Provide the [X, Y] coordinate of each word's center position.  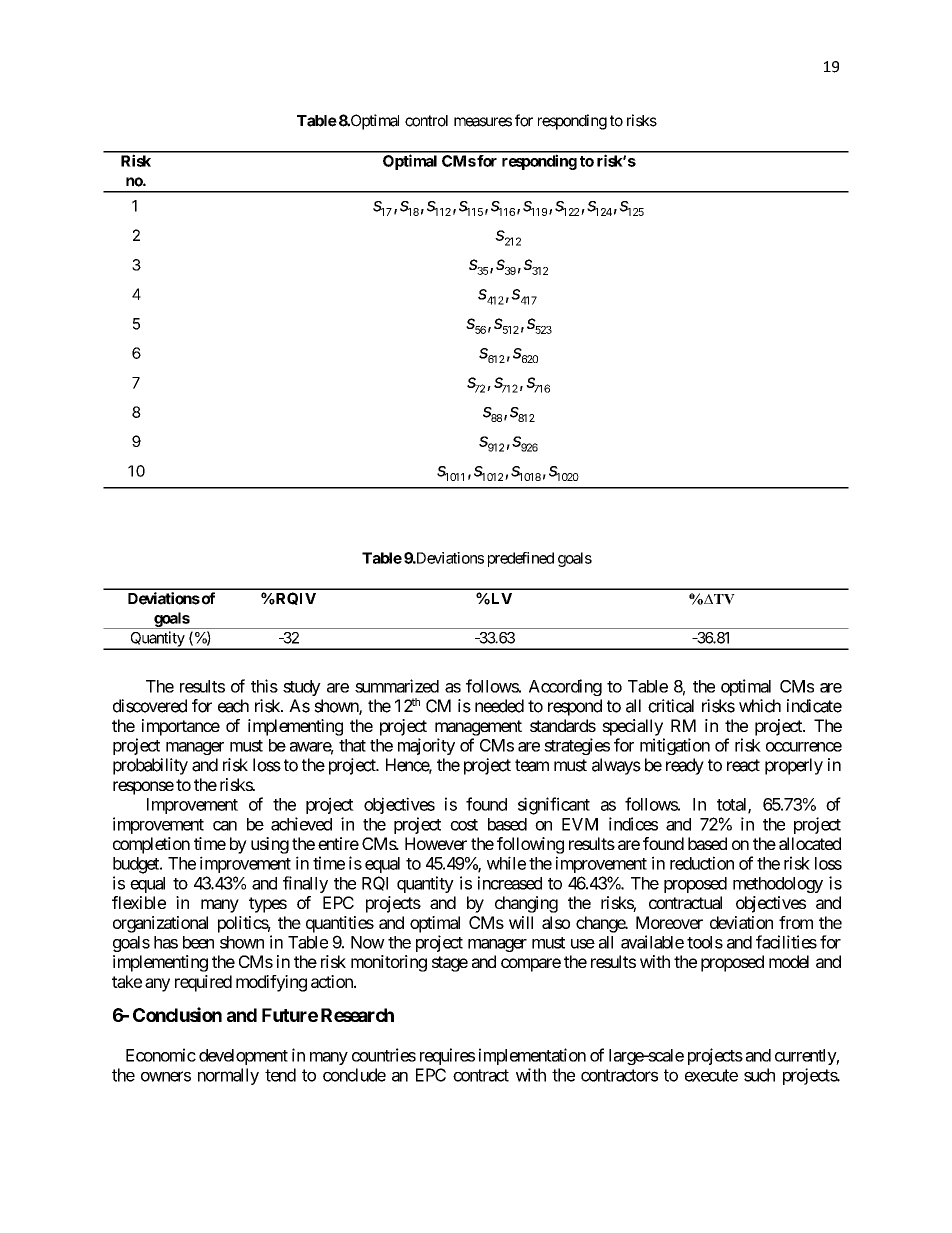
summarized [397, 686]
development [243, 1057]
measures [483, 122]
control [426, 121]
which [760, 706]
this [264, 686]
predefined [521, 559]
